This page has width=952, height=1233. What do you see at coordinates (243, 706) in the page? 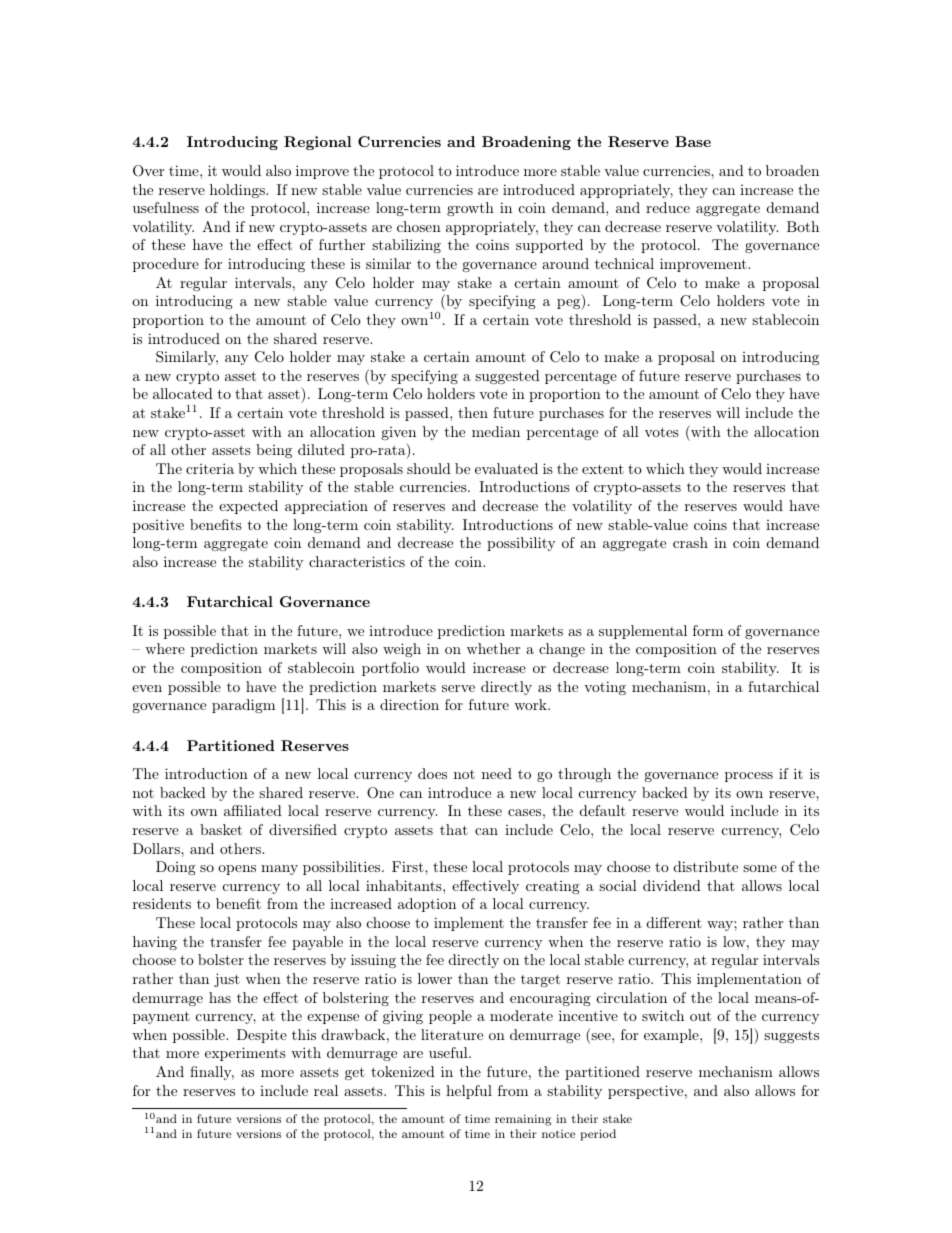
I see `paradigm` at bounding box center [243, 706].
